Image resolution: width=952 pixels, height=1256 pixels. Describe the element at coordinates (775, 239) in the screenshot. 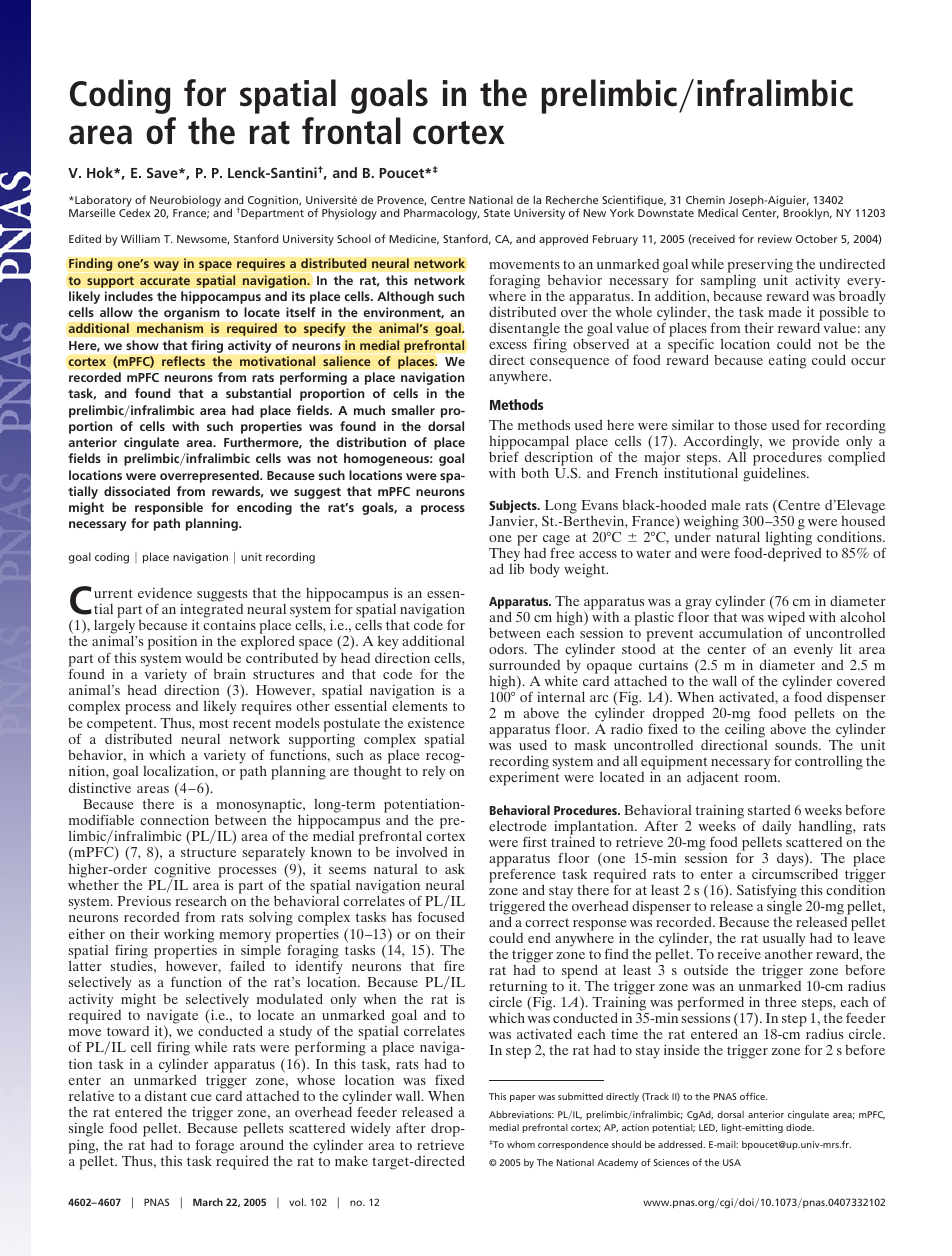

I see `review` at that location.
